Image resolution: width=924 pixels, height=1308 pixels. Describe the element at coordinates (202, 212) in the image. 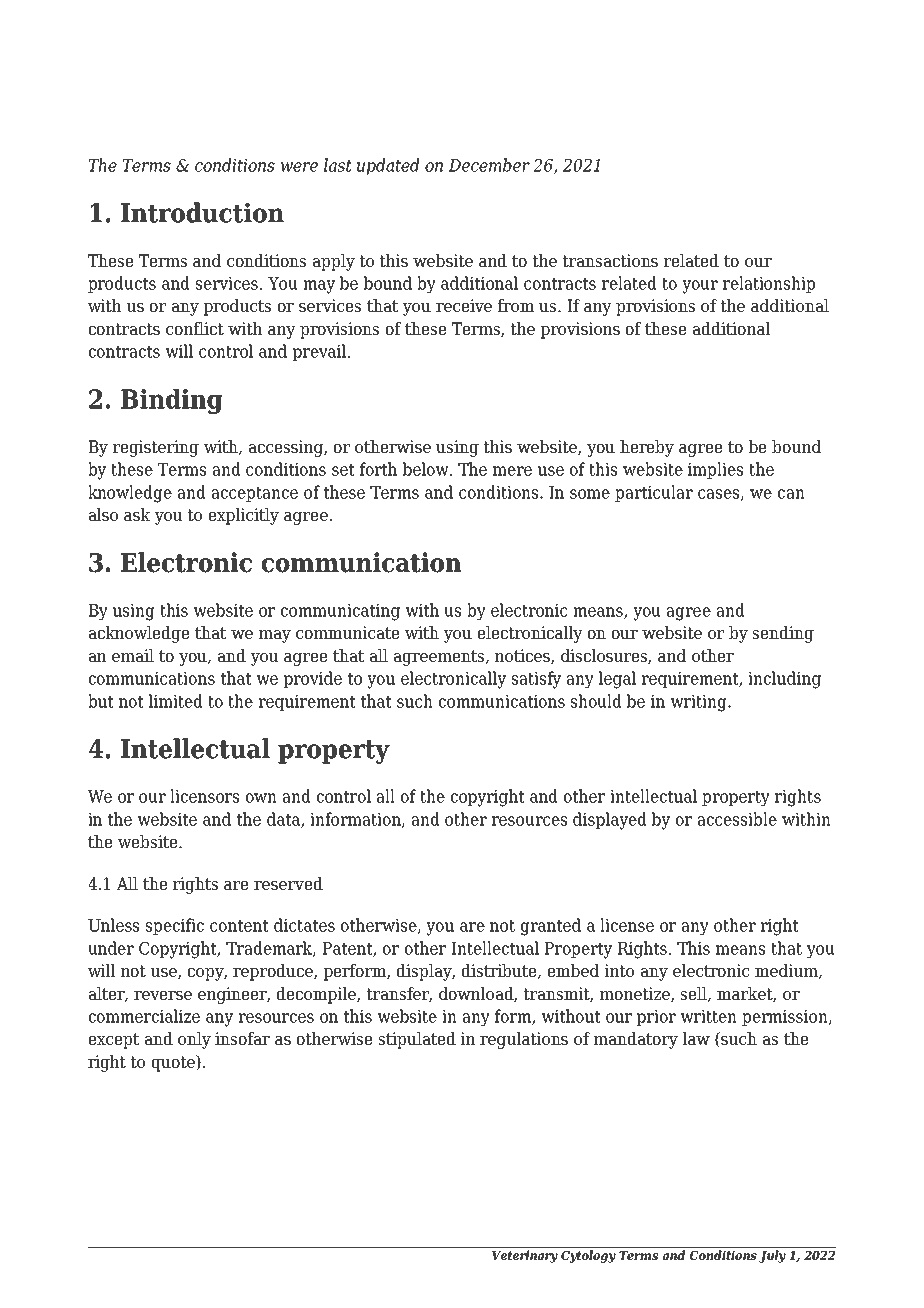

I see `Introduction` at that location.
